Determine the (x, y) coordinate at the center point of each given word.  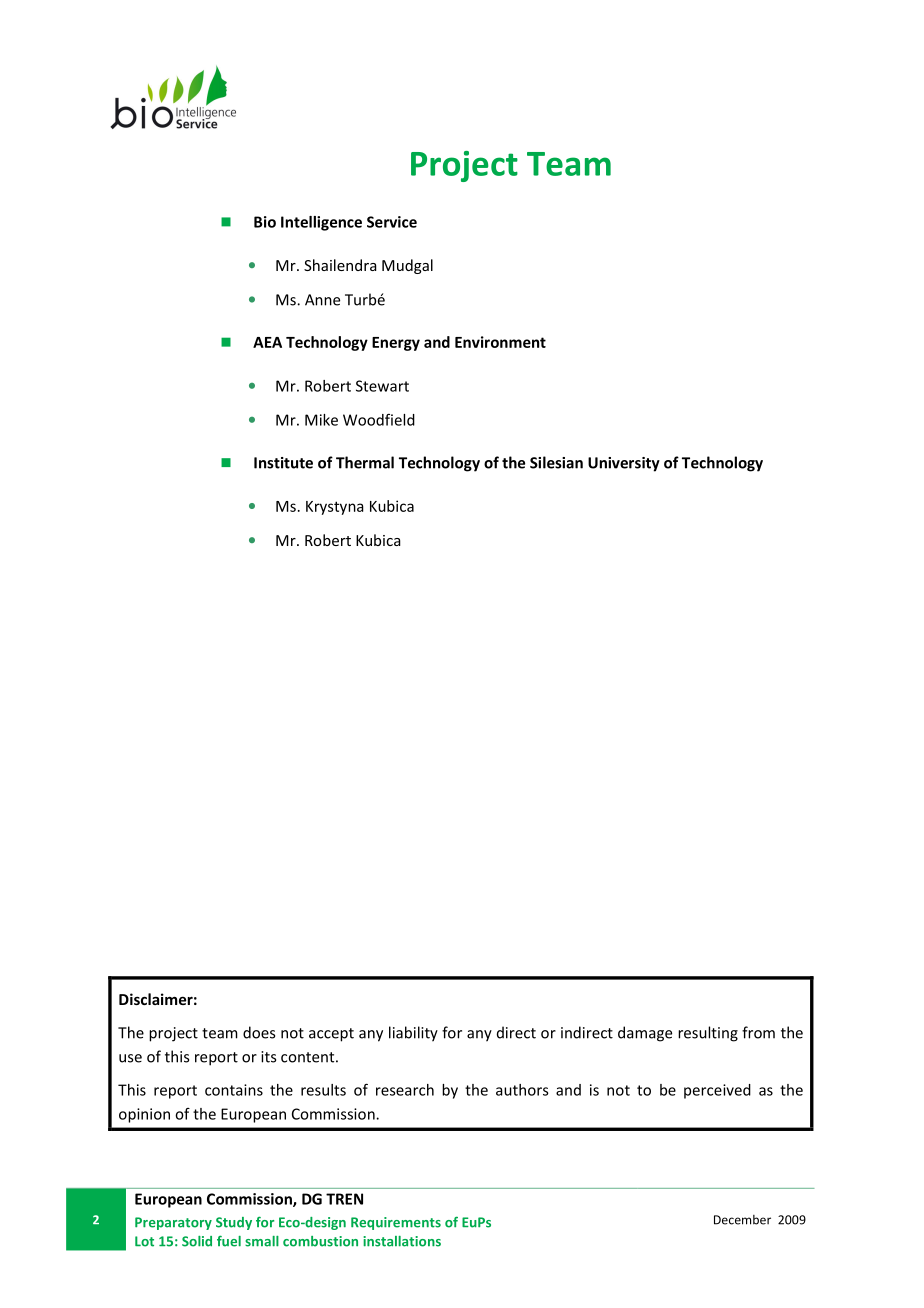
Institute (283, 463)
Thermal (365, 462)
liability (413, 1034)
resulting (708, 1034)
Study (234, 1223)
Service (392, 222)
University (624, 464)
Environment (500, 342)
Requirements (396, 1223)
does (259, 1032)
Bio (265, 222)
